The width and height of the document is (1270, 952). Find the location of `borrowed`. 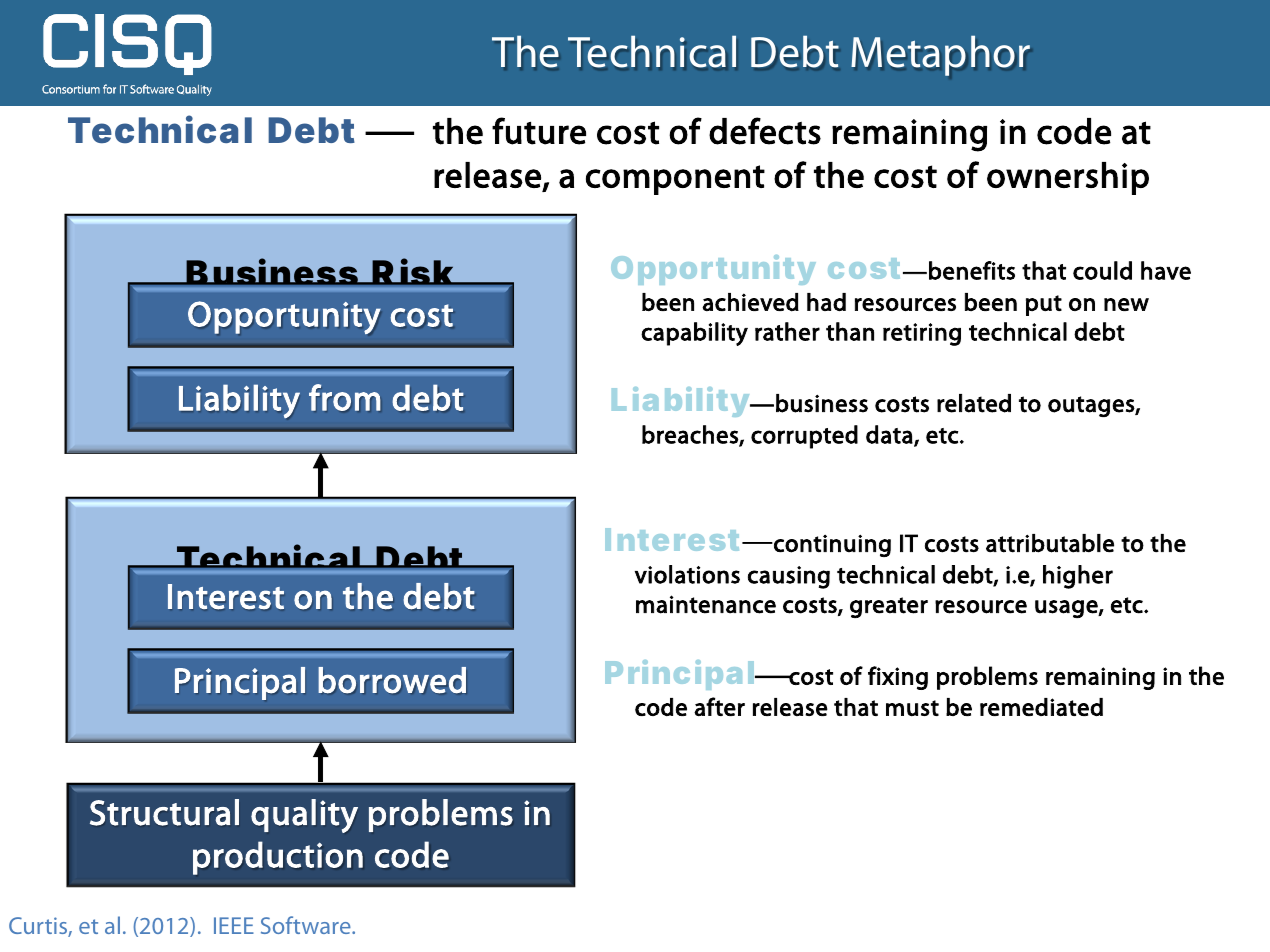

borrowed is located at coordinates (392, 680).
